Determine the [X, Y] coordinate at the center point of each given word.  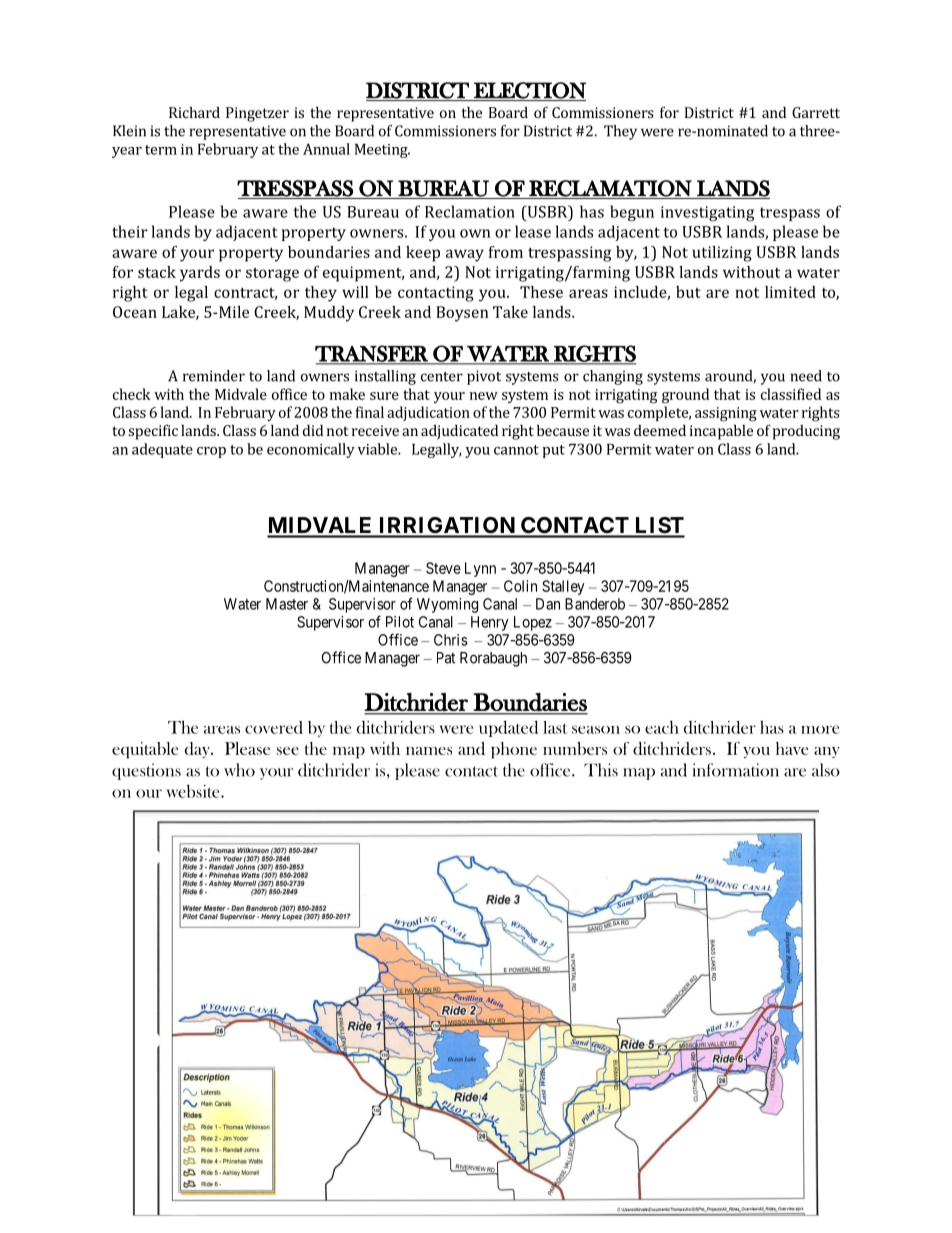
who [239, 770]
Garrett [816, 112]
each [662, 727]
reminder [214, 376]
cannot [516, 450]
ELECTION [529, 91]
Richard [194, 112]
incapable [721, 432]
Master [287, 604]
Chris [451, 640]
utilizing [722, 254]
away [465, 255]
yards [200, 274]
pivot [484, 377]
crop [211, 452]
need [806, 376]
